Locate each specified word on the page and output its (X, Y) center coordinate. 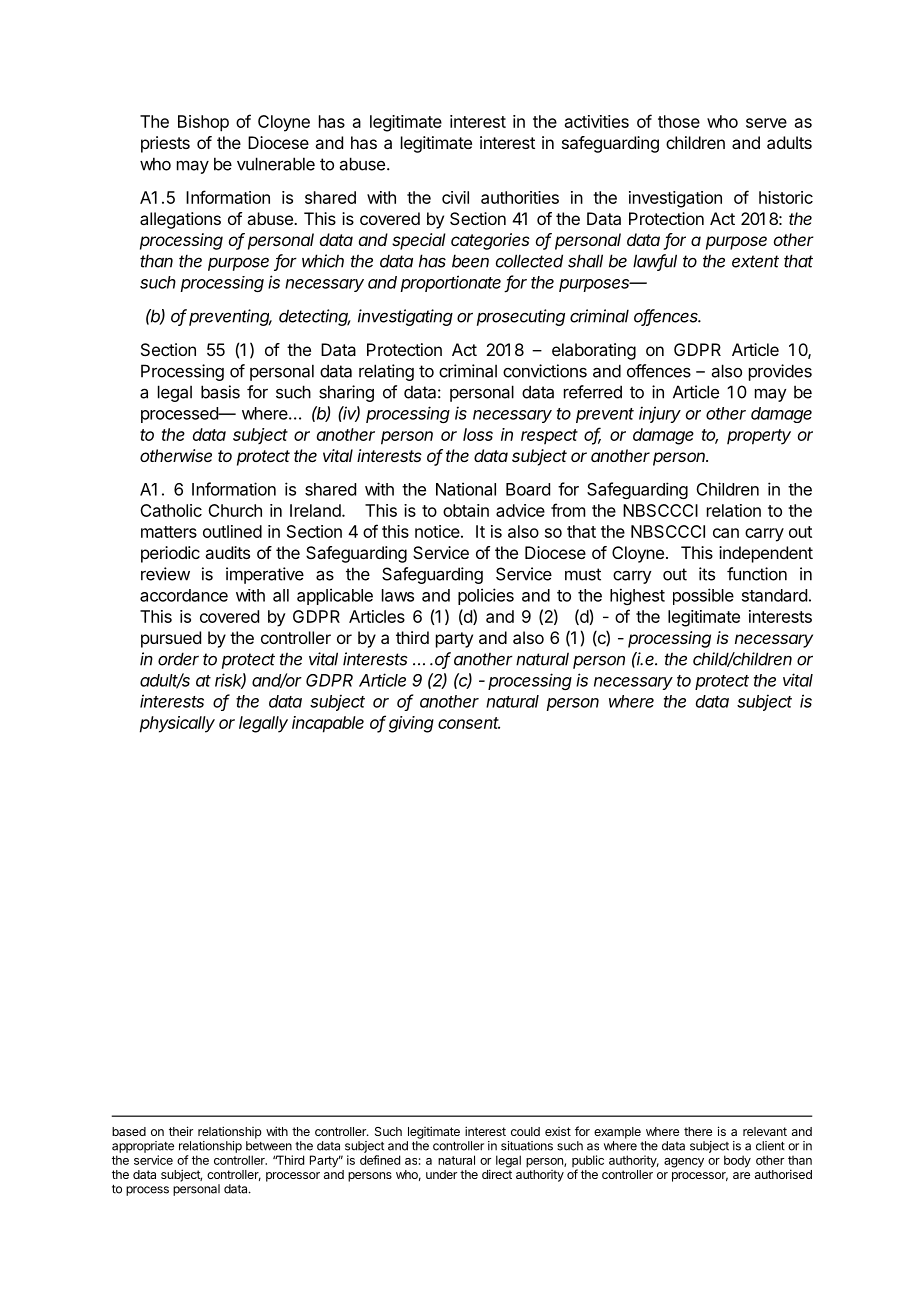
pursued (171, 639)
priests (165, 144)
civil (455, 197)
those (679, 121)
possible (703, 596)
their (181, 1131)
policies (486, 596)
